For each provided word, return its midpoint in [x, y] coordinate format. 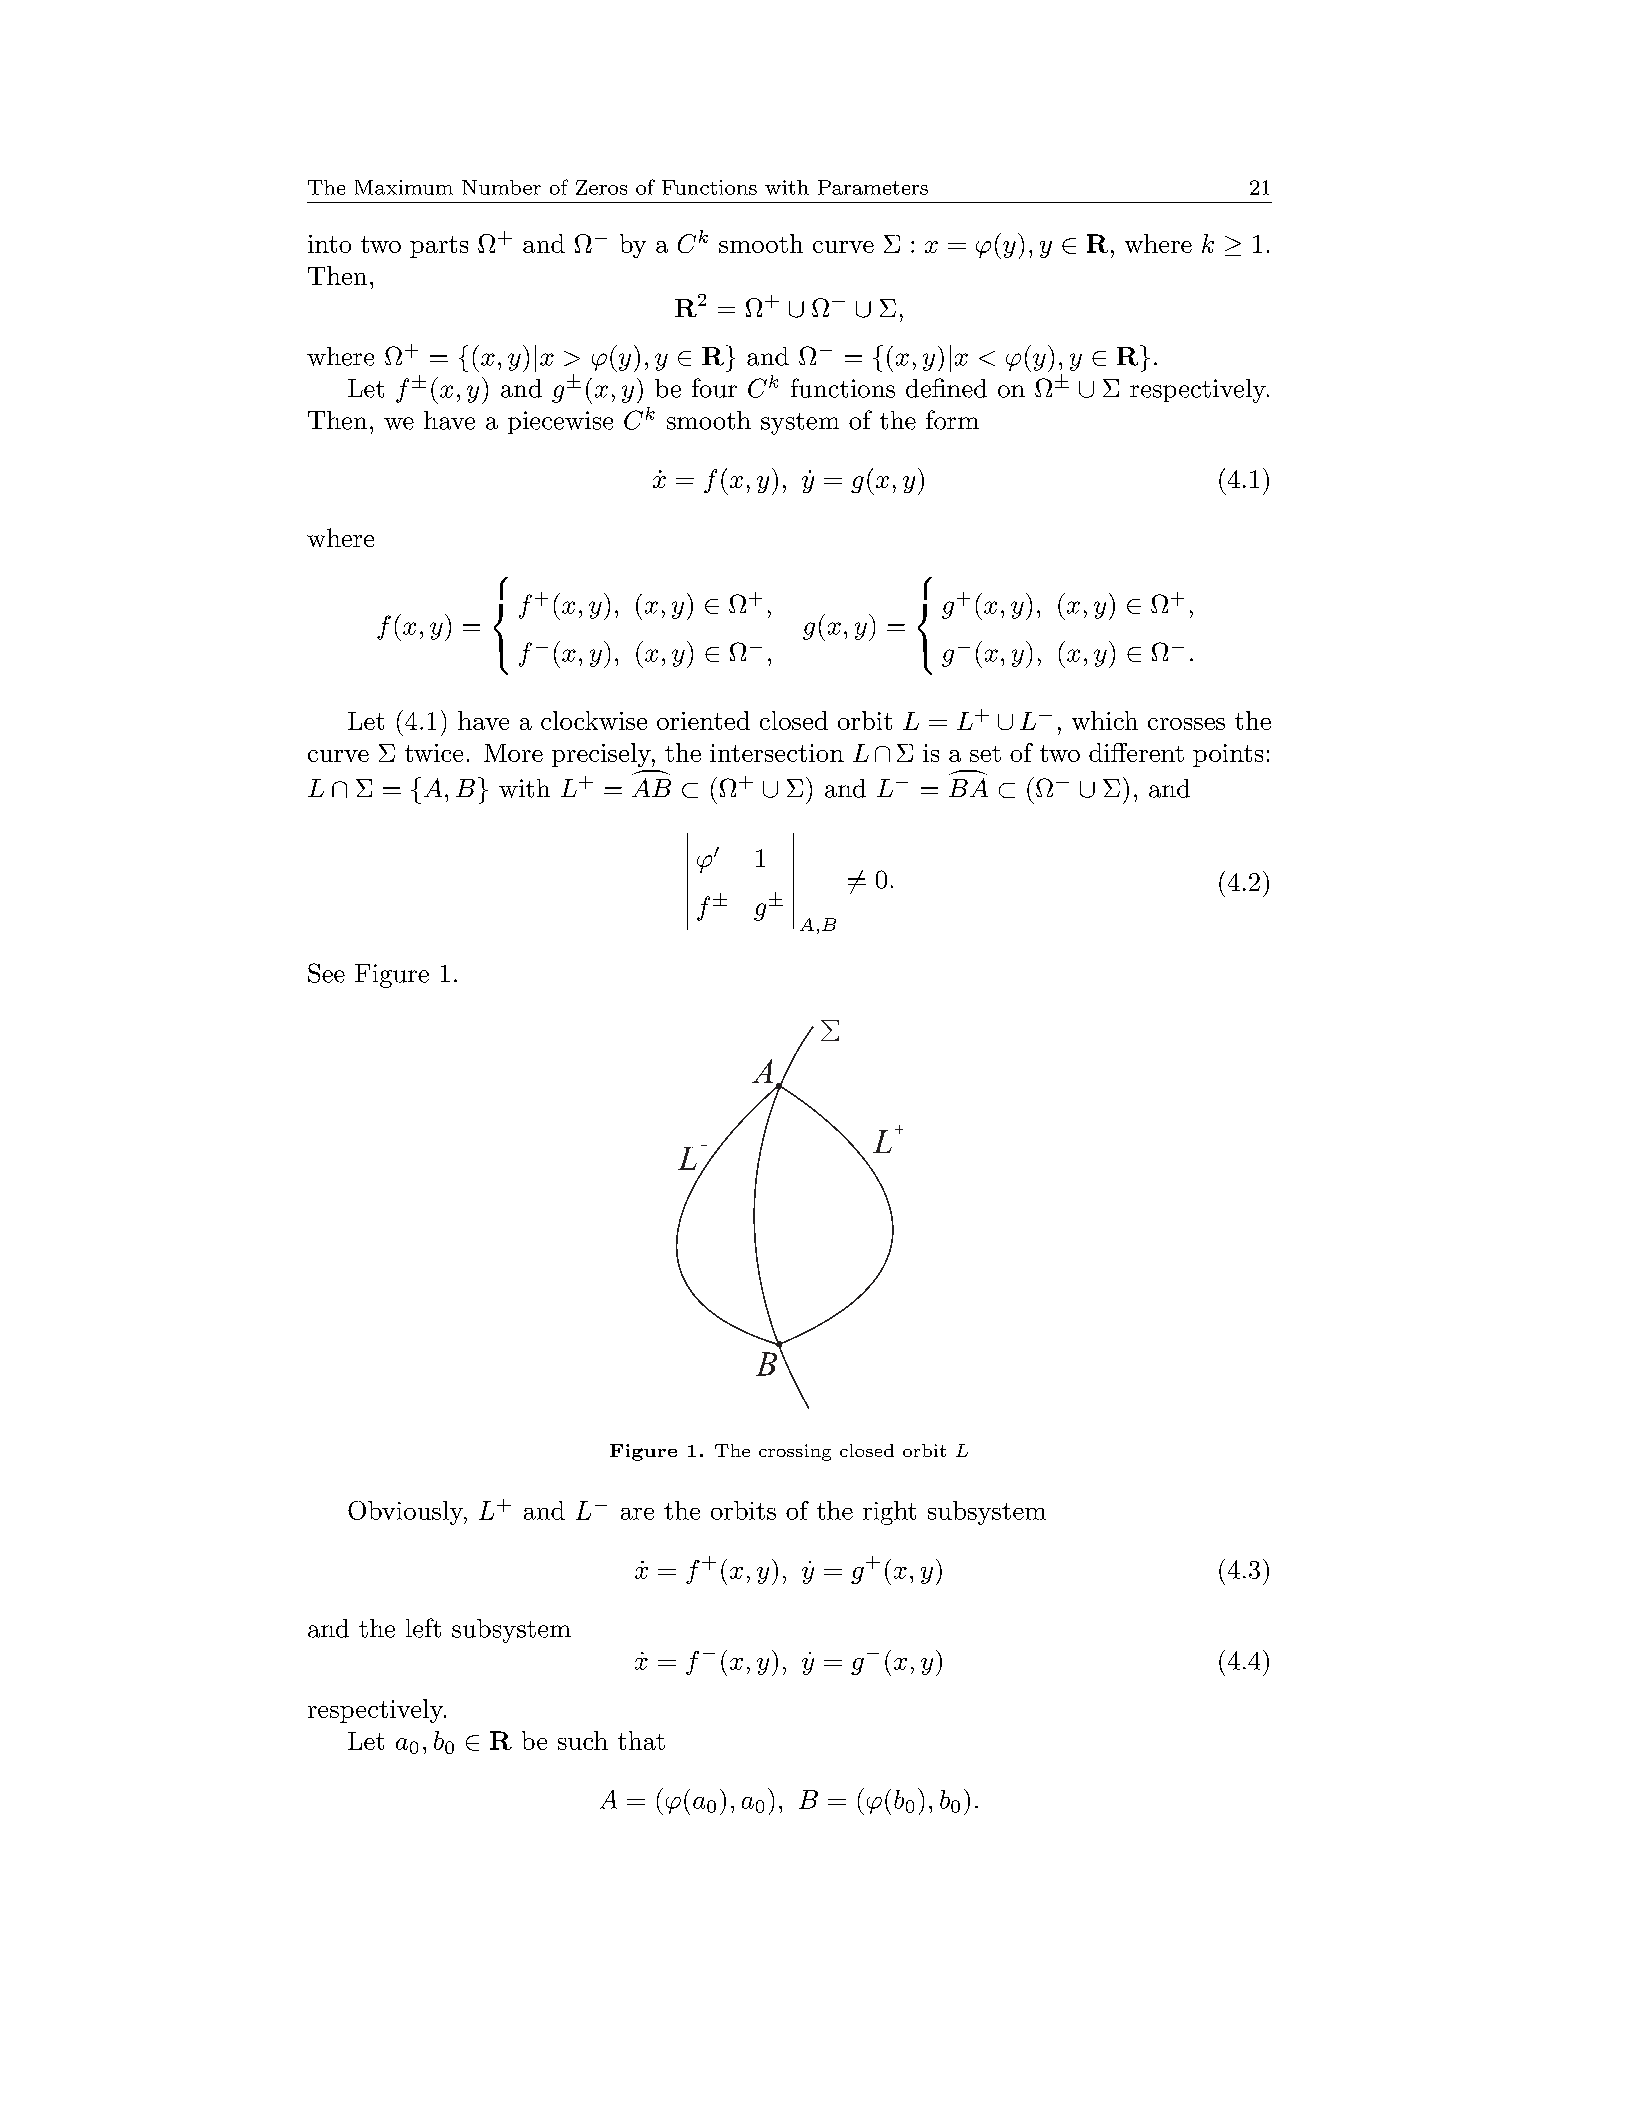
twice [434, 753]
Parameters [873, 187]
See [326, 973]
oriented [703, 720]
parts [439, 247]
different [1136, 752]
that [641, 1740]
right [889, 1513]
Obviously [406, 1513]
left [423, 1628]
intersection [777, 753]
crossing [795, 1452]
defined [946, 388]
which [1105, 720]
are [637, 1514]
